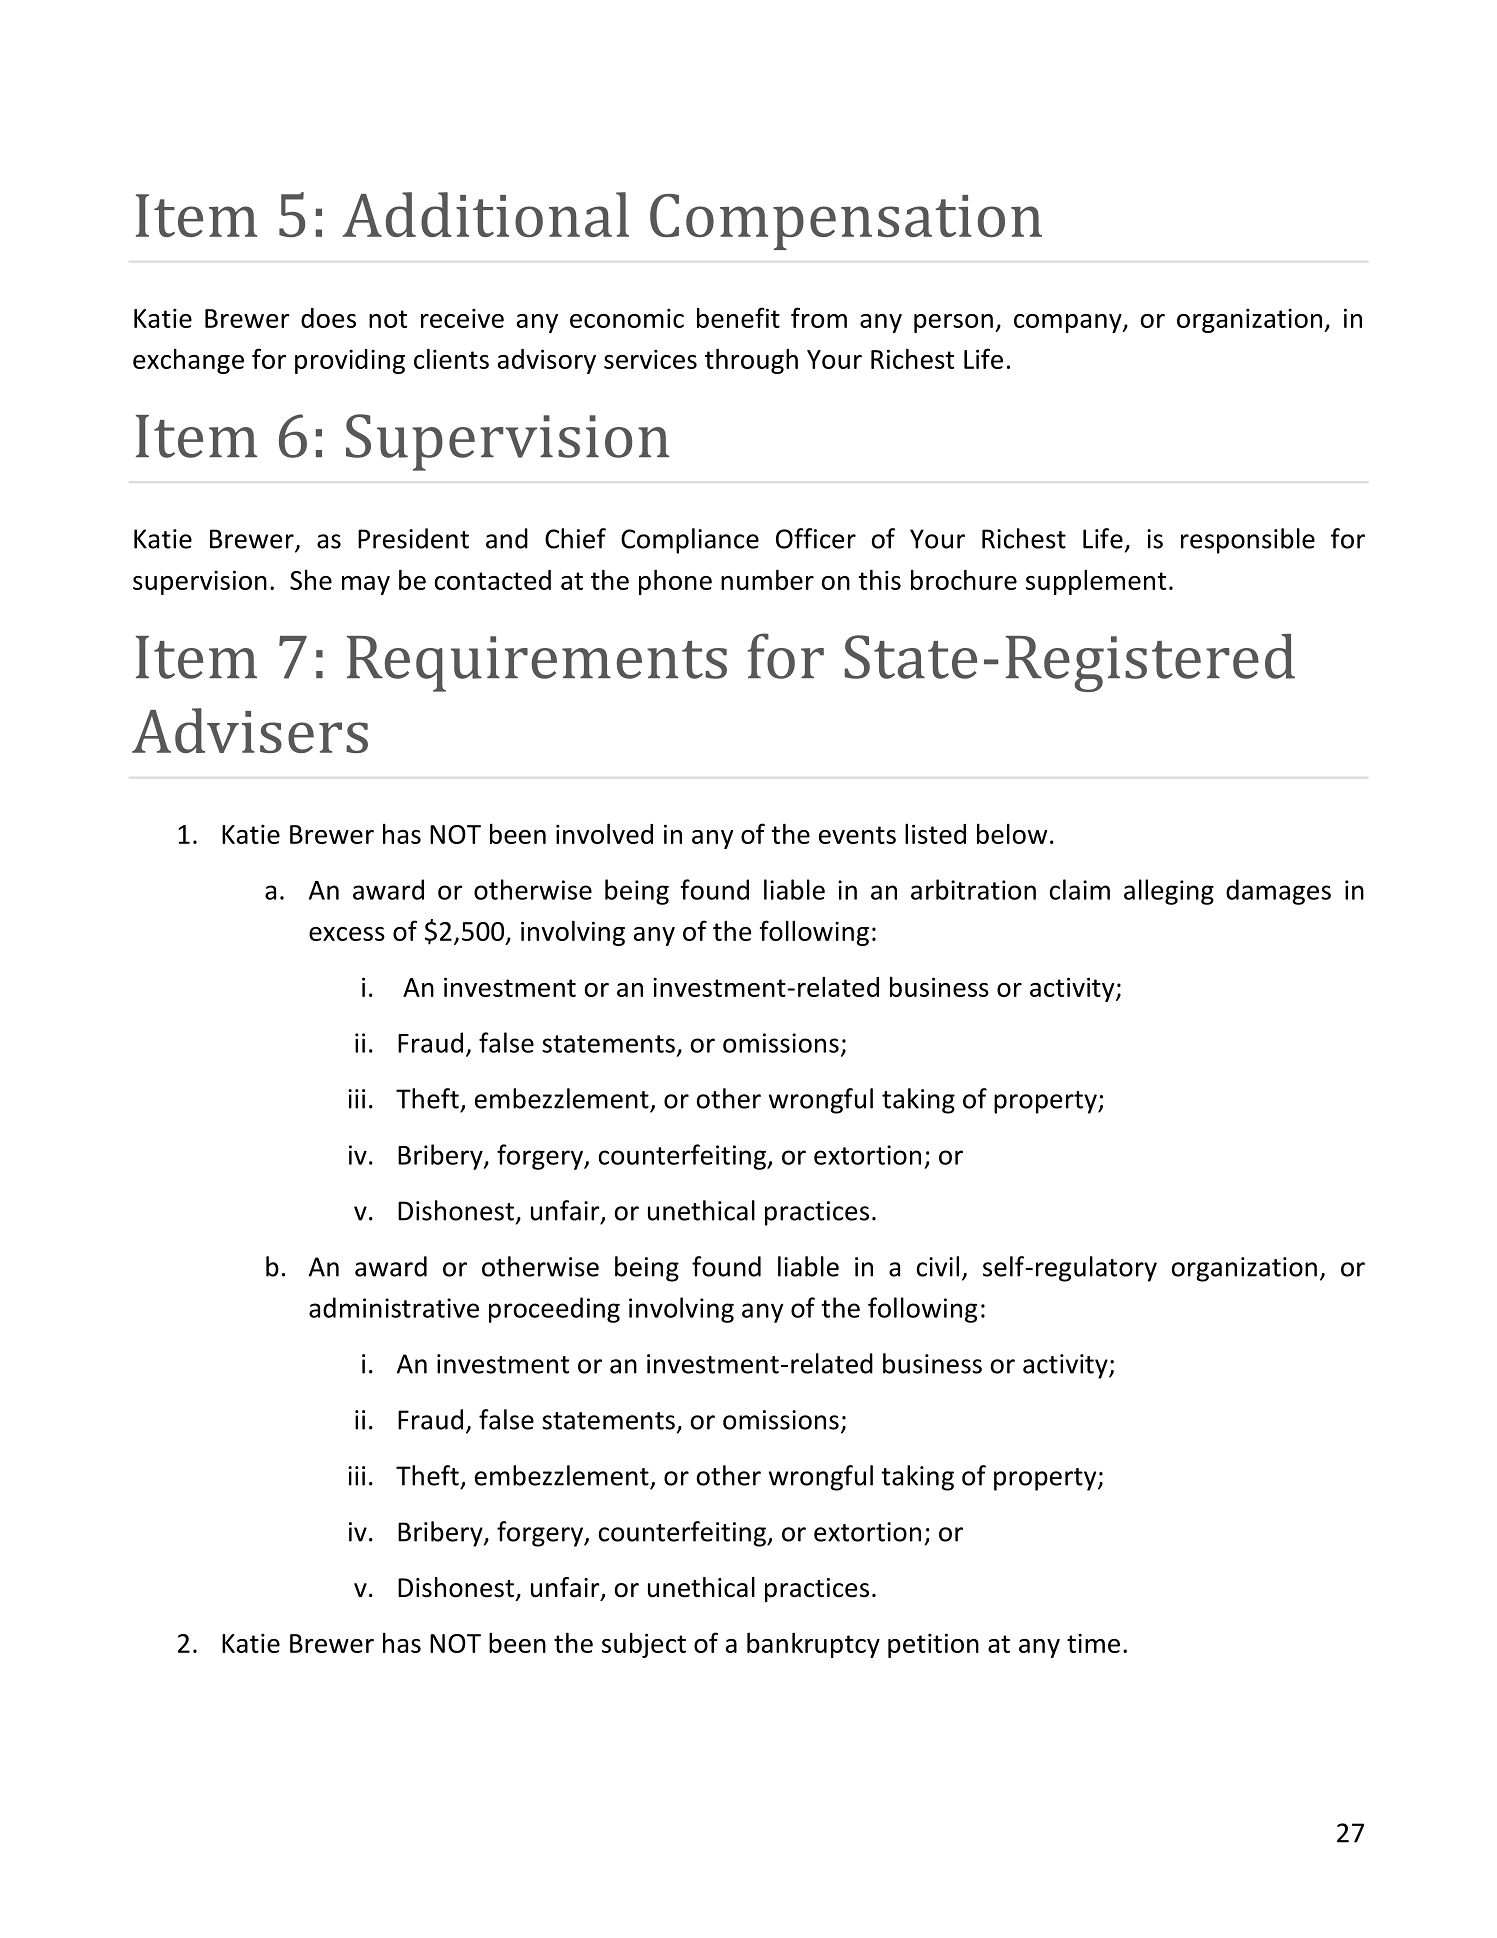 The height and width of the screenshot is (1938, 1497). What do you see at coordinates (857, 835) in the screenshot?
I see `events` at bounding box center [857, 835].
